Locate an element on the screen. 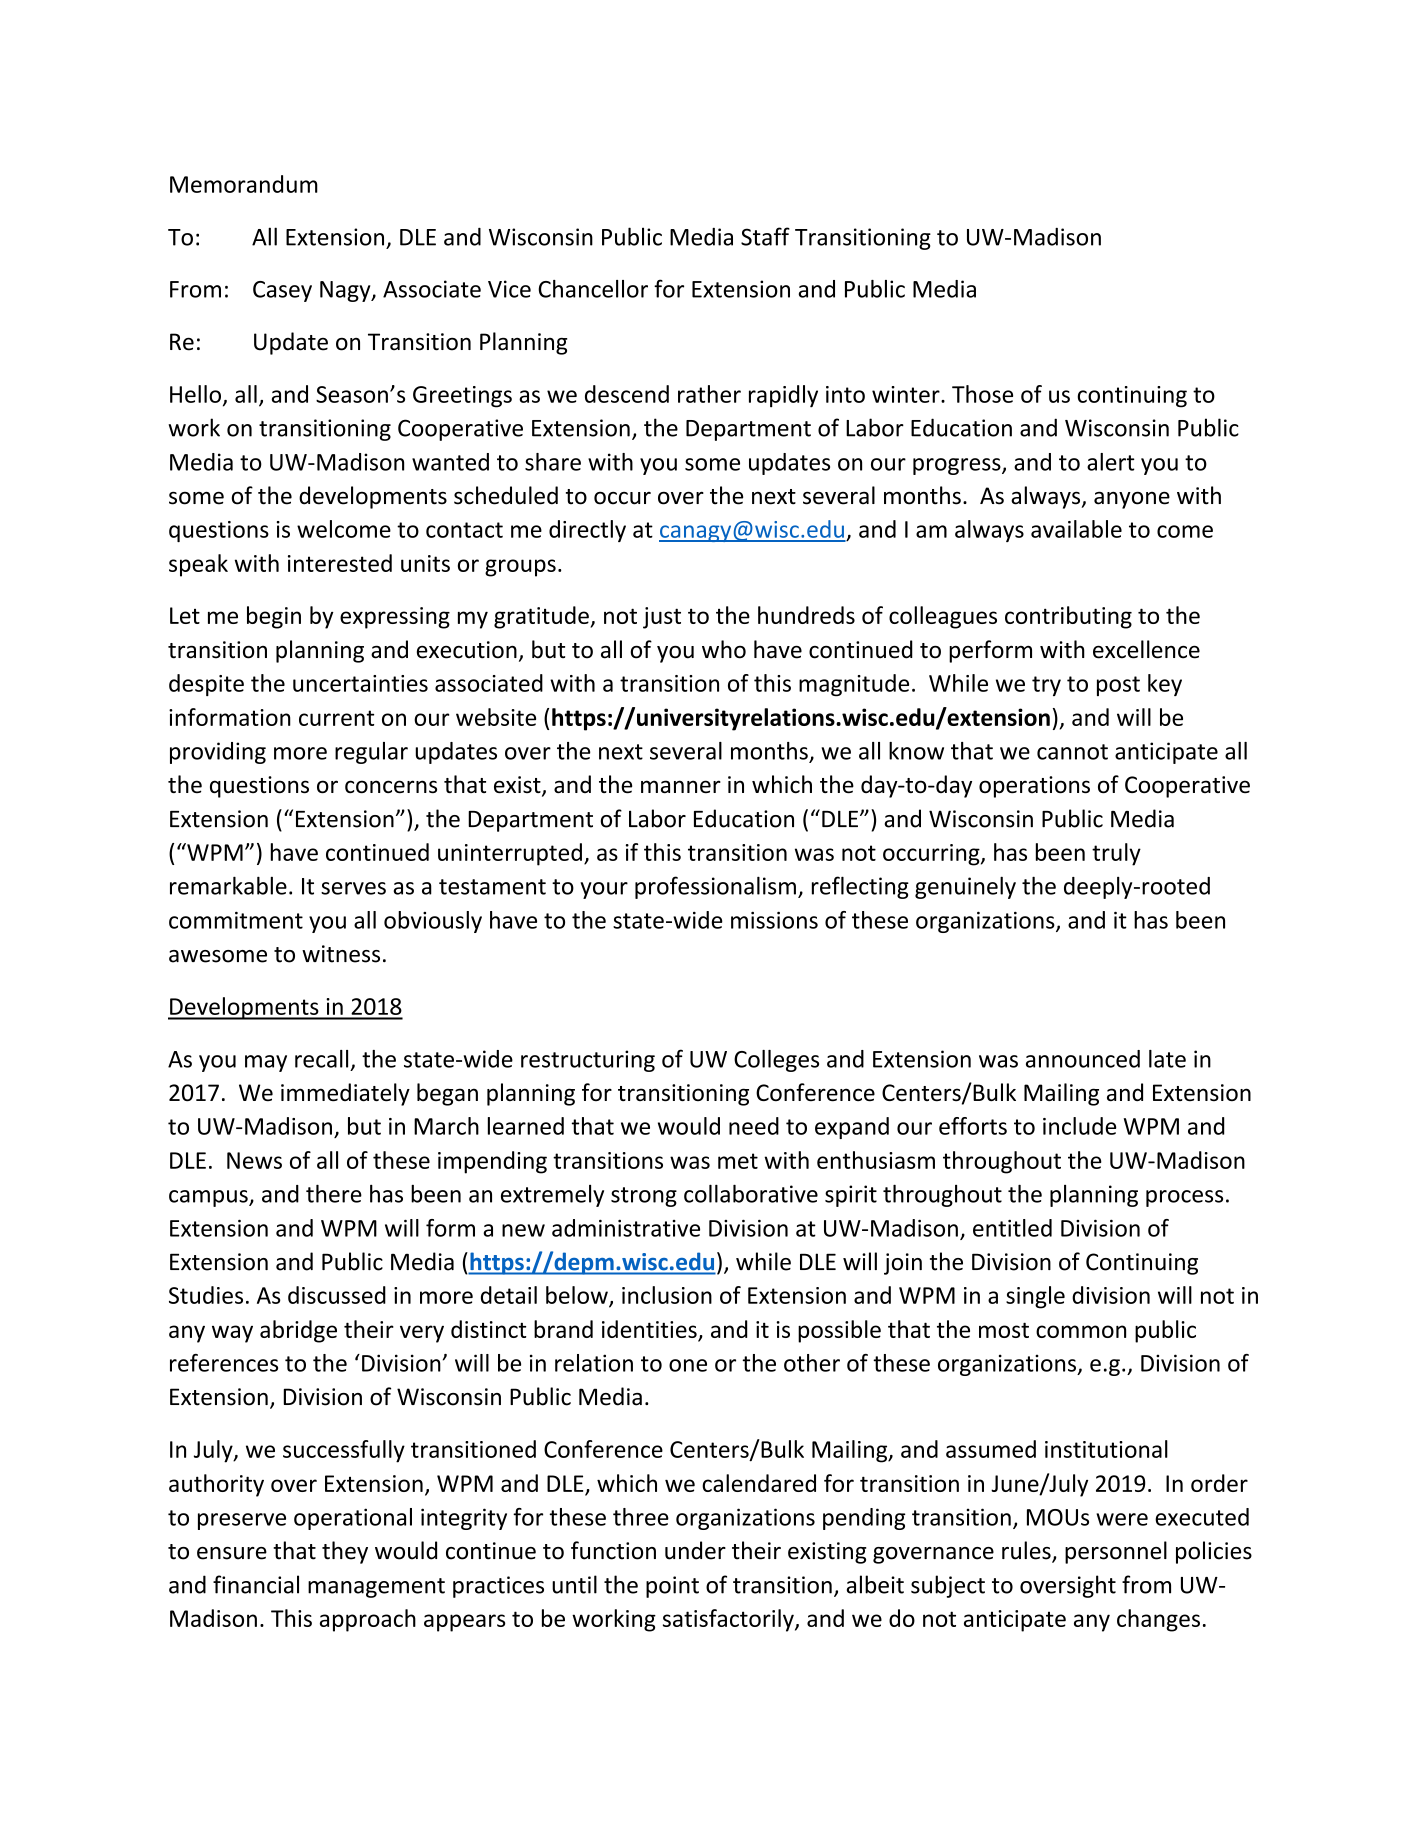  Staff is located at coordinates (765, 236).
